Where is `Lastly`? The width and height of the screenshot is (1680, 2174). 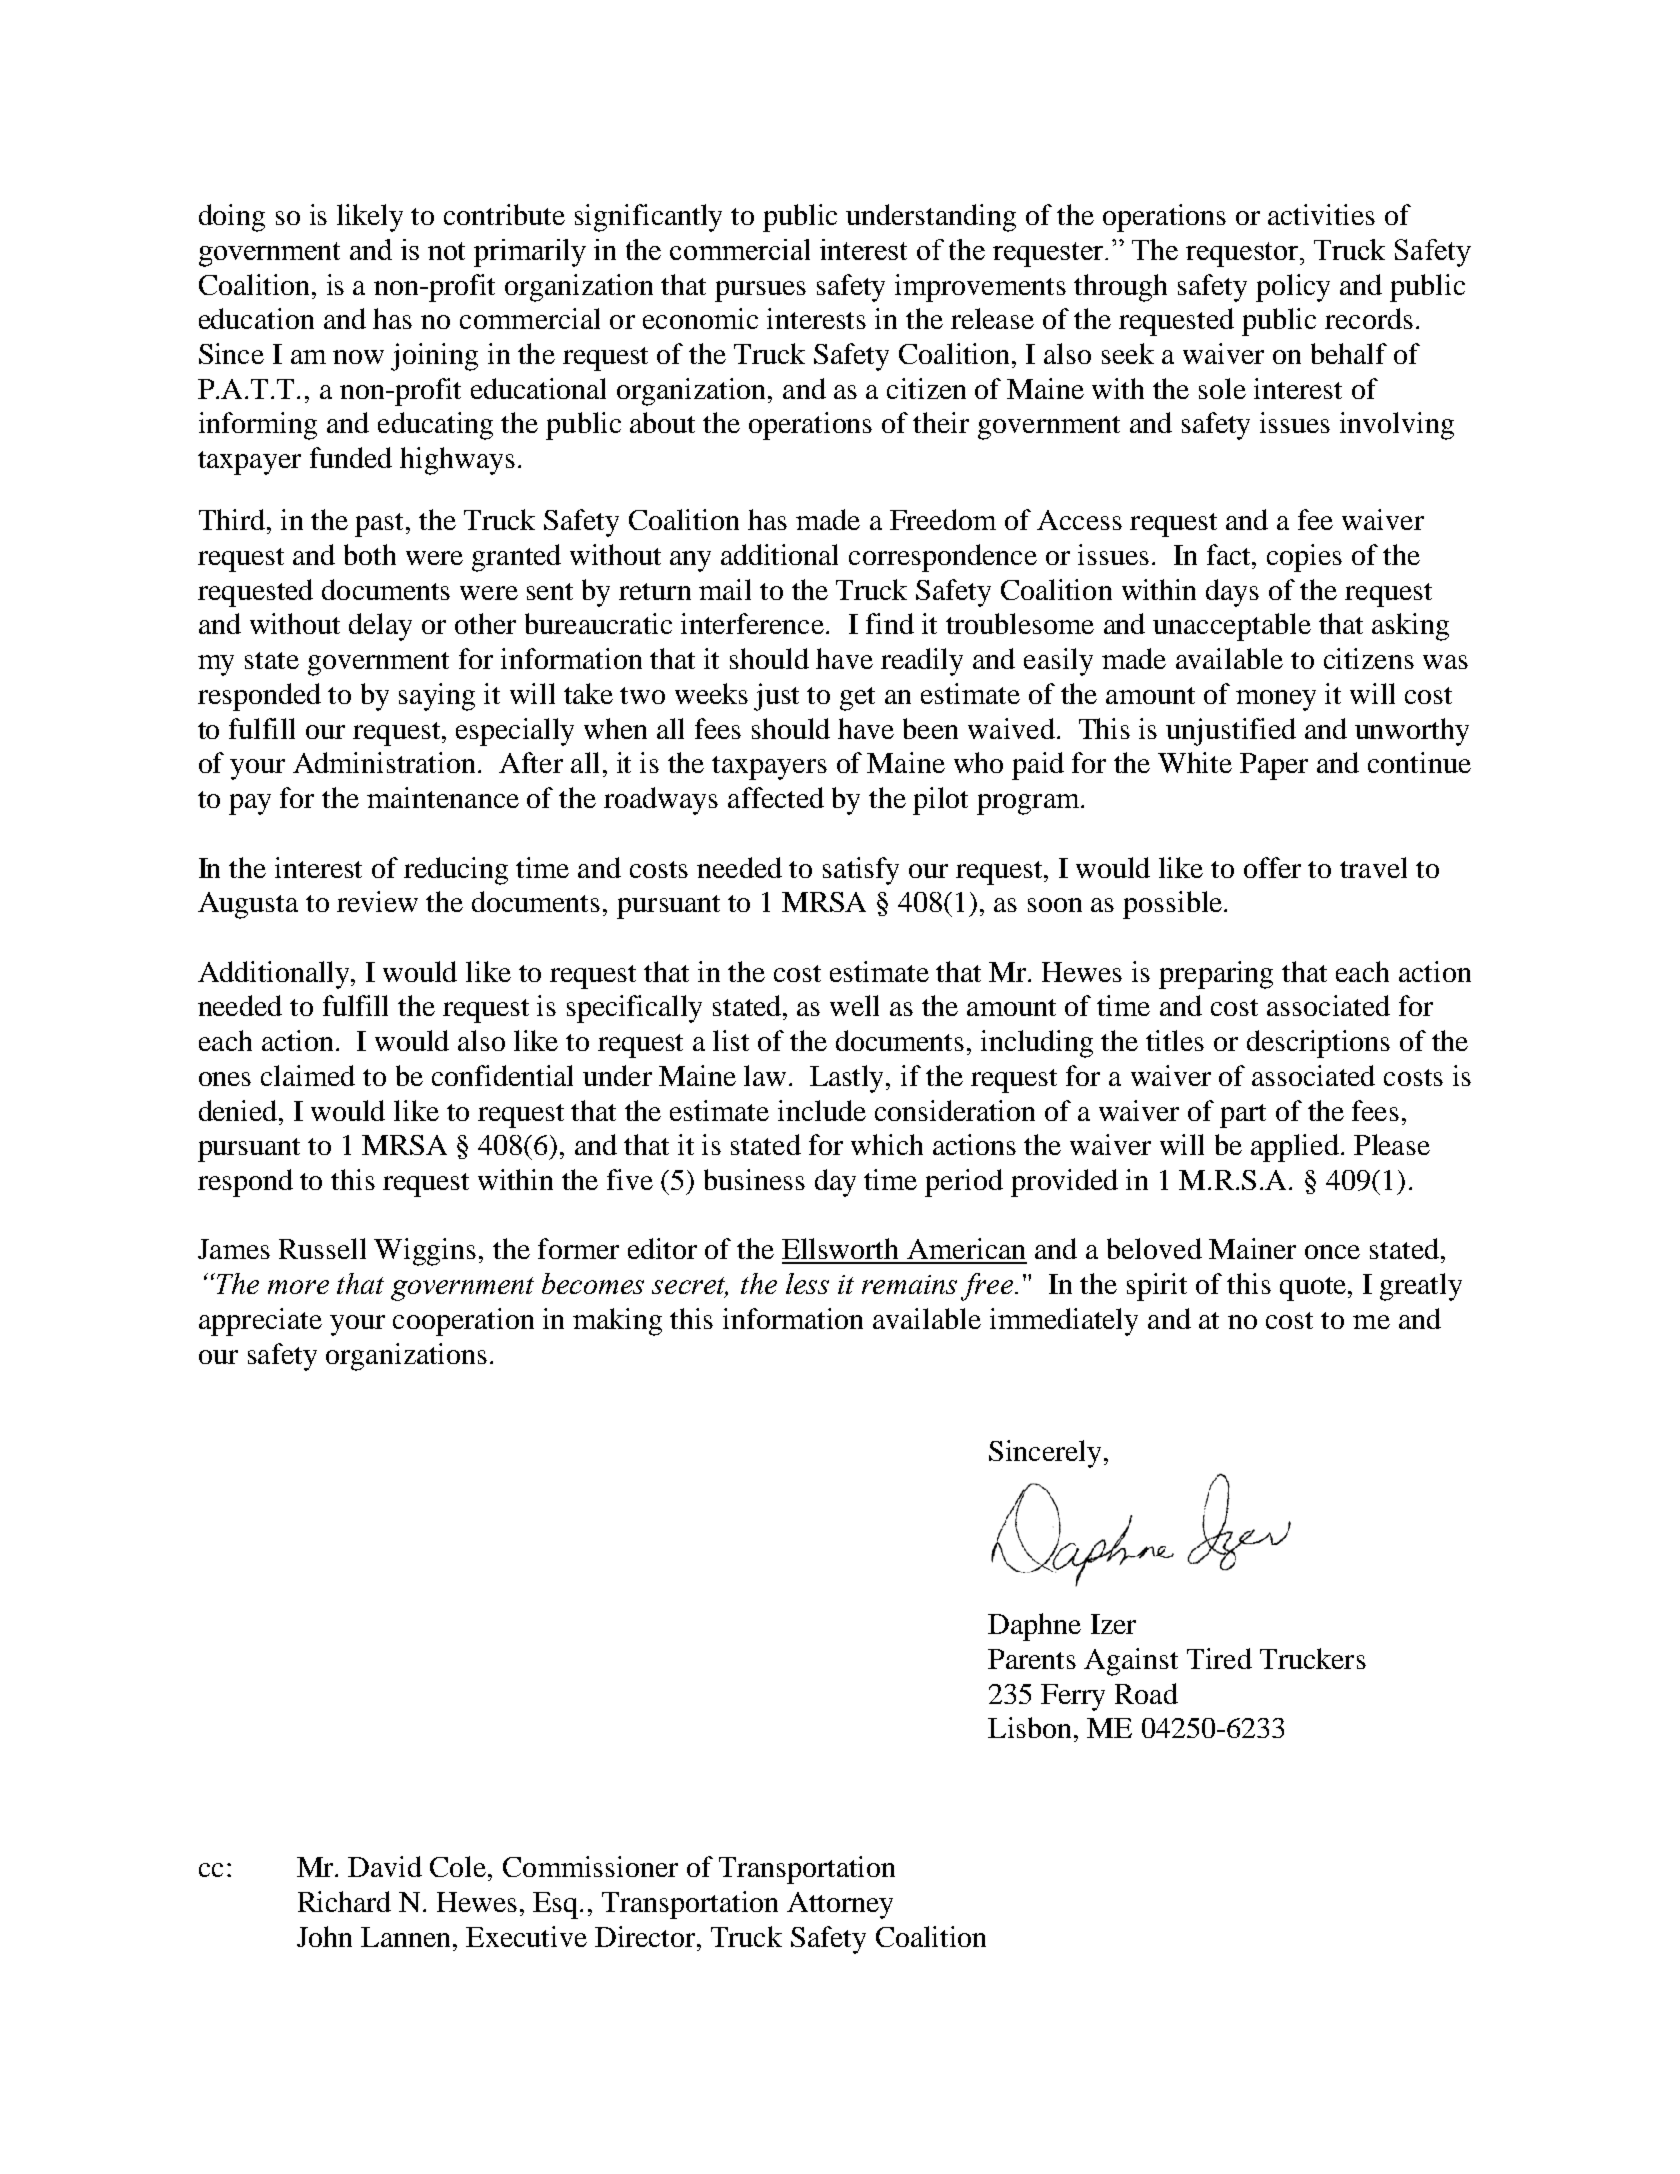
Lastly is located at coordinates (848, 1079).
